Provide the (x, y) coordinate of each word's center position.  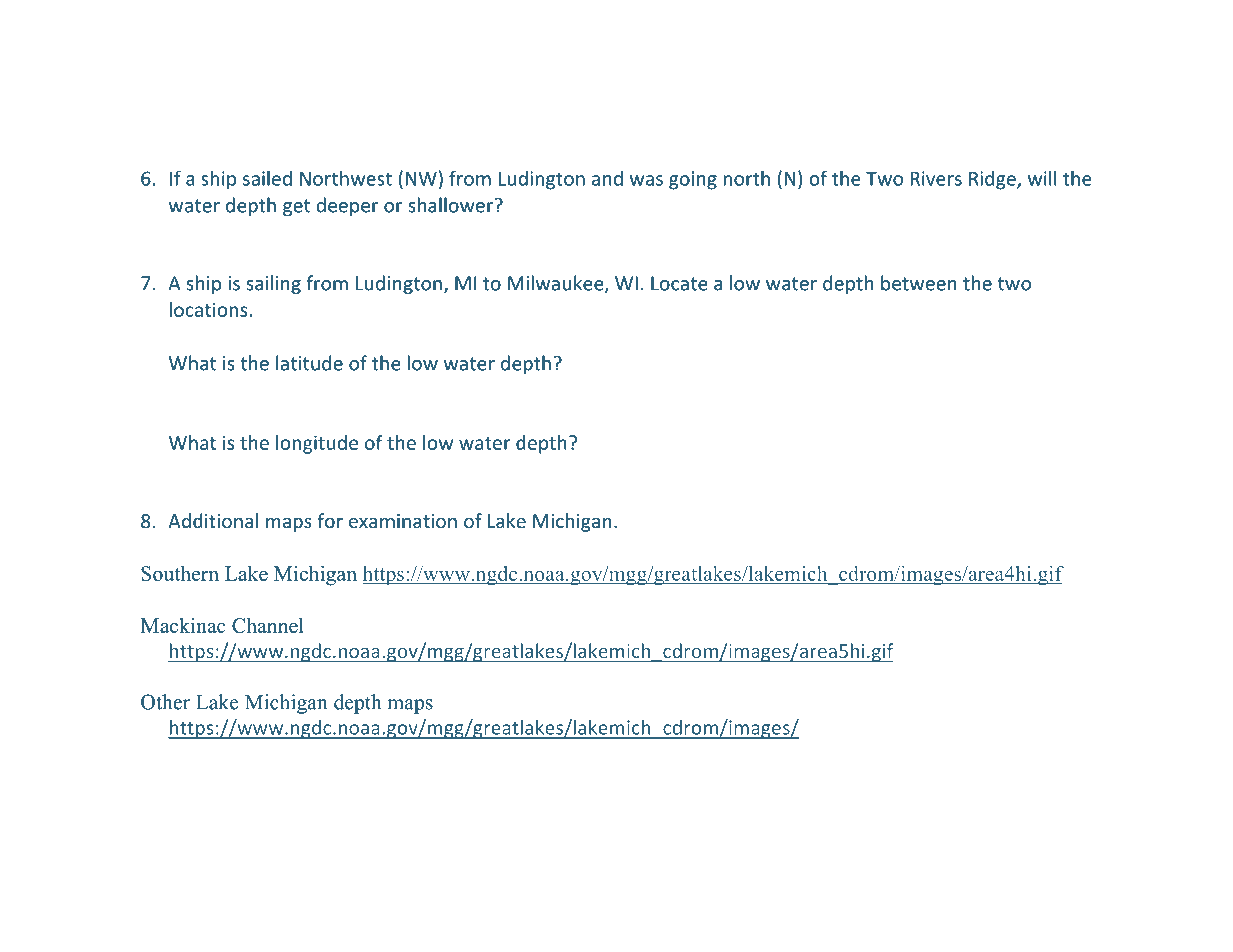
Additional (213, 520)
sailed (267, 178)
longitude (317, 444)
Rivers (936, 178)
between (919, 283)
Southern (180, 573)
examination (403, 521)
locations (209, 309)
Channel (268, 625)
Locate (679, 283)
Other (165, 702)
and (607, 178)
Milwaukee (557, 284)
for (330, 520)
